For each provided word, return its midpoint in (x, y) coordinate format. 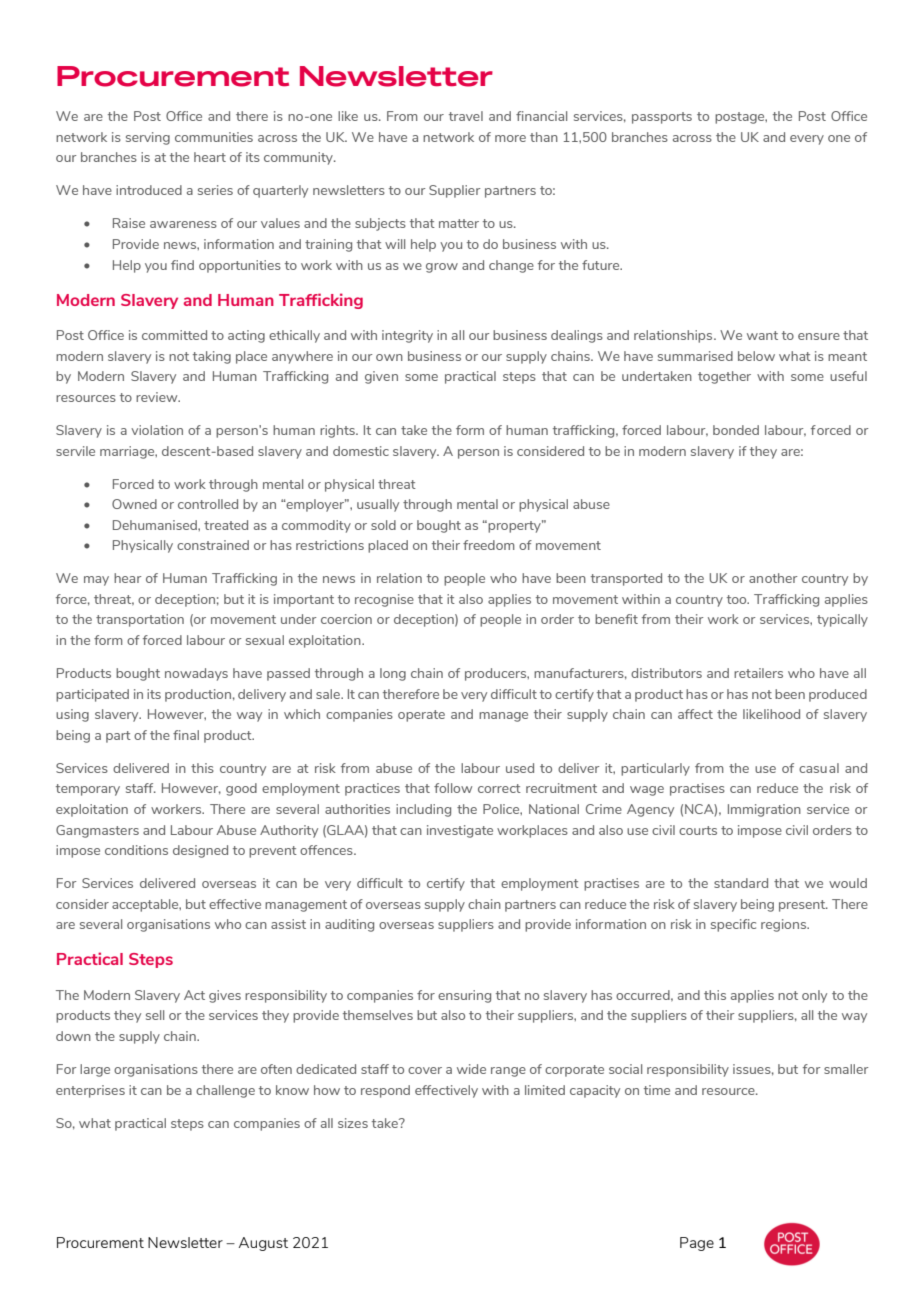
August (263, 1244)
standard (741, 883)
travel (466, 116)
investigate (460, 831)
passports (662, 118)
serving (148, 138)
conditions (136, 850)
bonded (736, 430)
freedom (489, 545)
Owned (134, 504)
